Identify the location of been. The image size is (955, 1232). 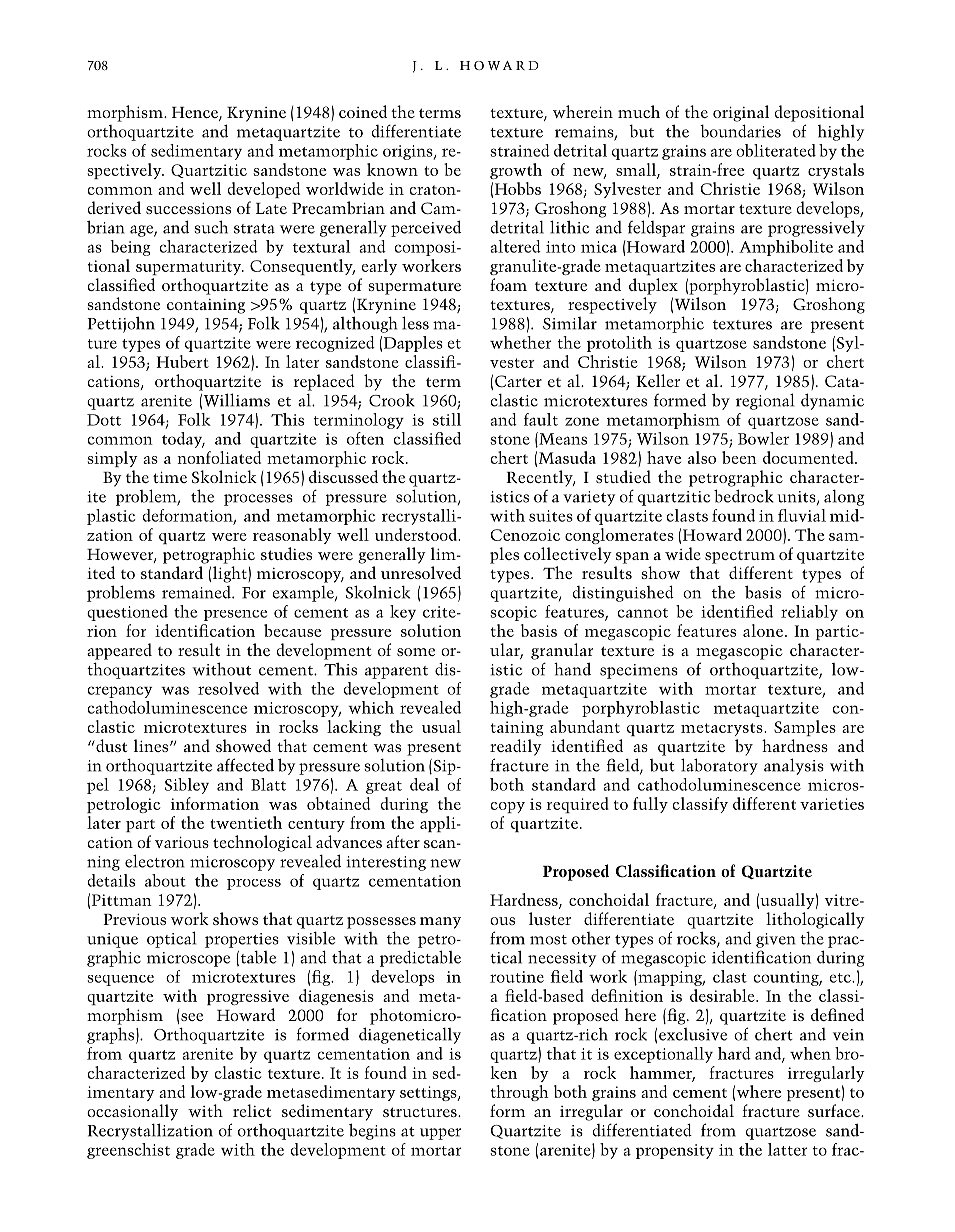
(739, 457).
